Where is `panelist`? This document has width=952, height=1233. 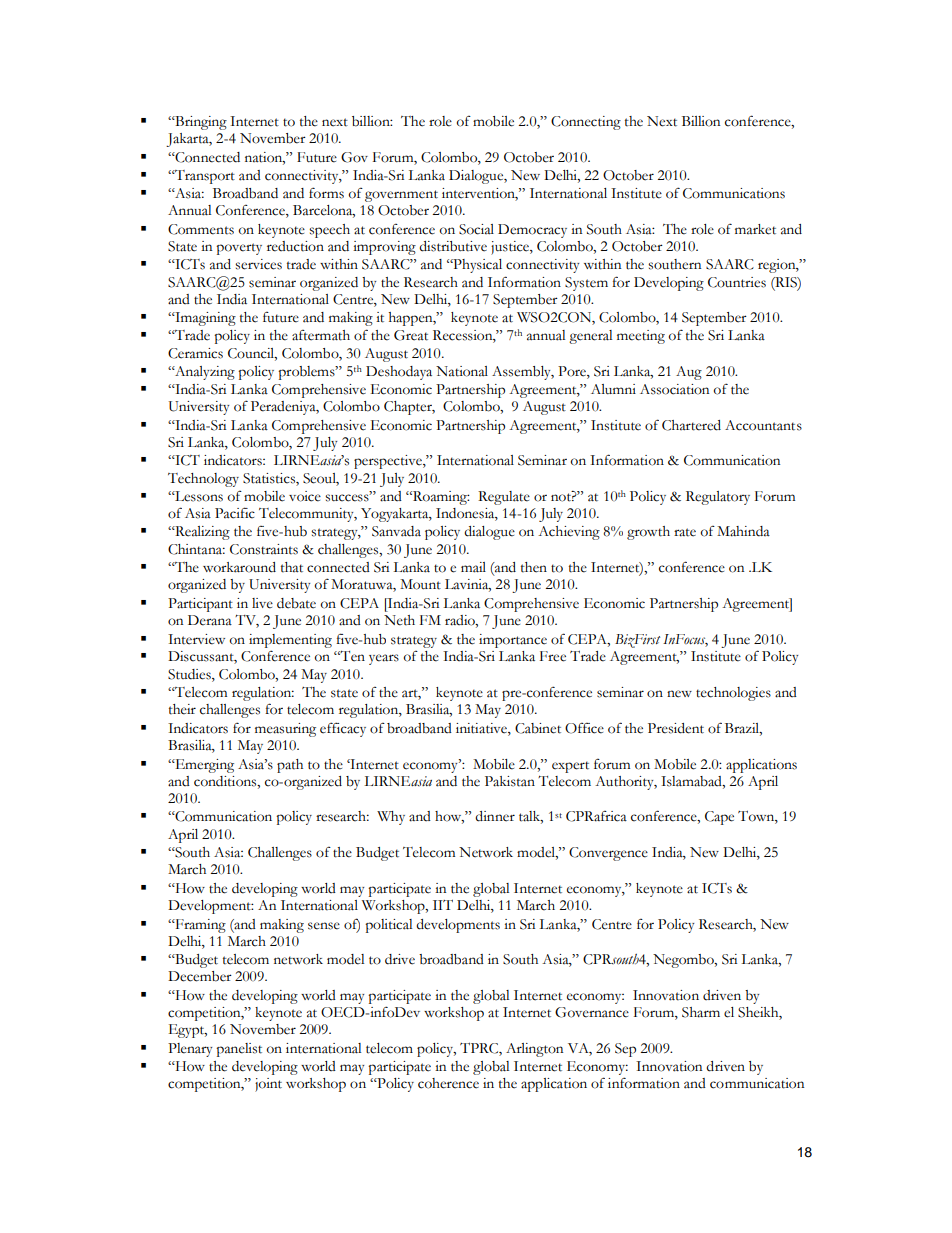
panelist is located at coordinates (239, 1050).
